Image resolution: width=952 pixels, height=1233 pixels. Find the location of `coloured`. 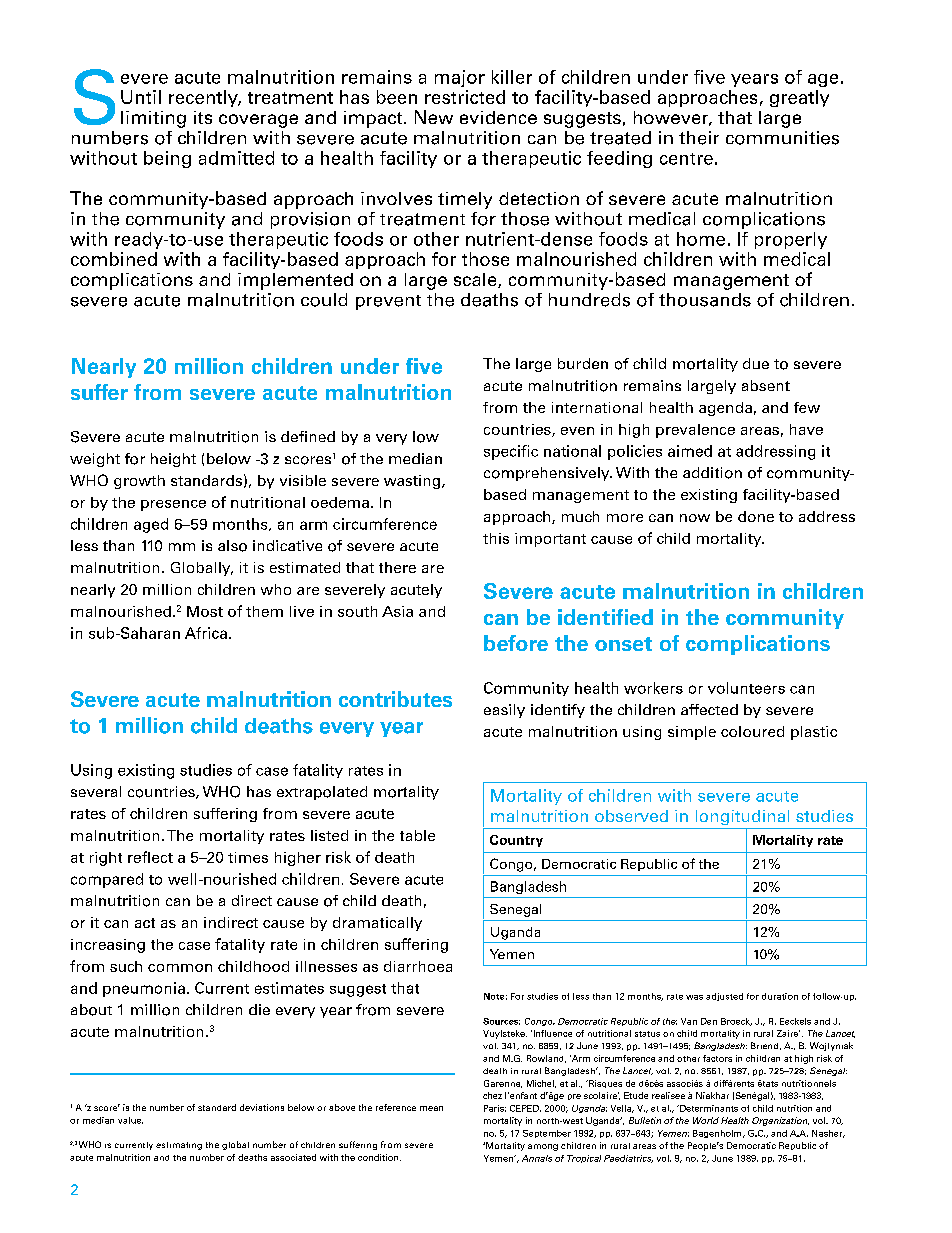

coloured is located at coordinates (752, 731).
